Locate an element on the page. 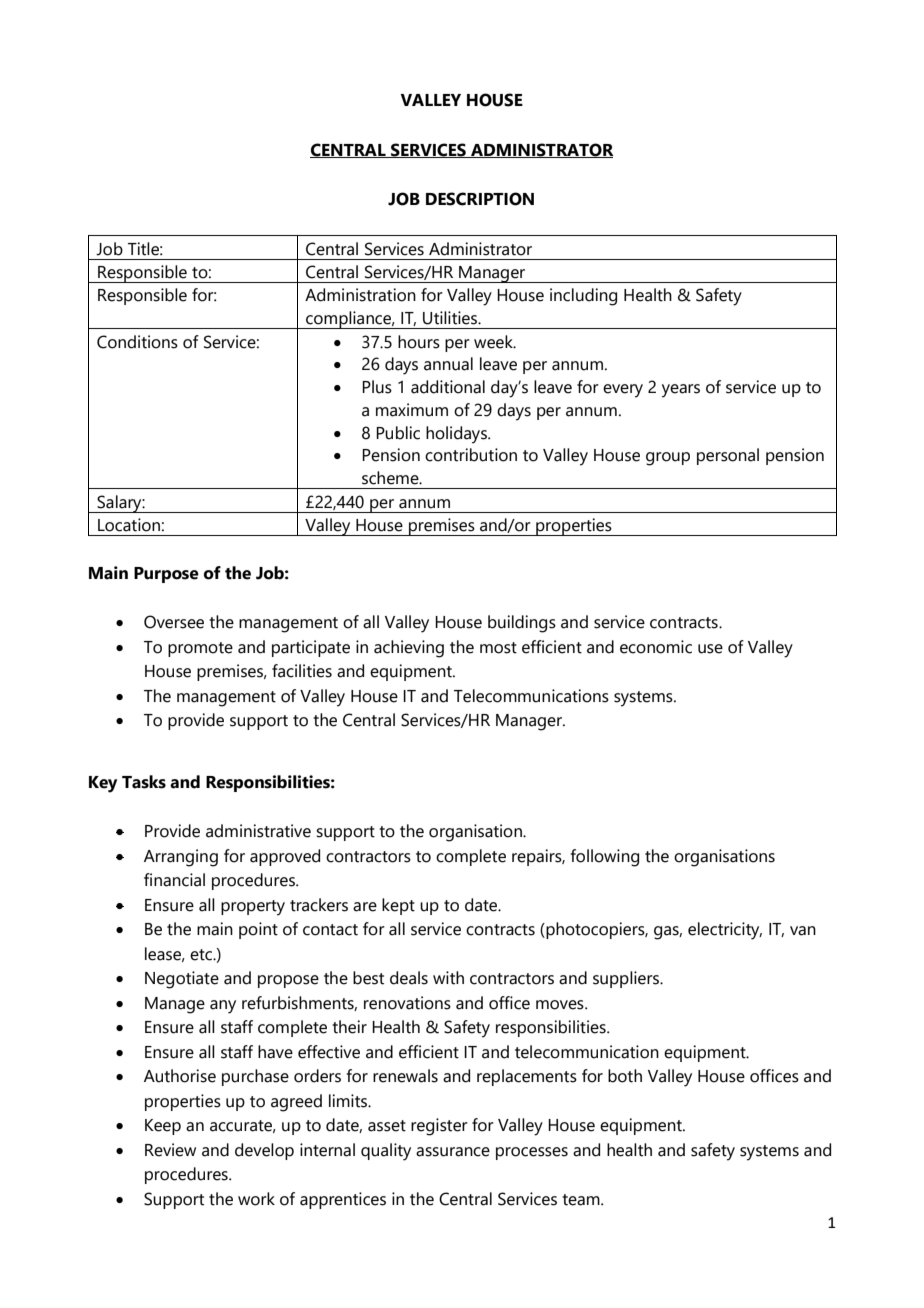 This page has height=1308, width=924. promote is located at coordinates (200, 649).
